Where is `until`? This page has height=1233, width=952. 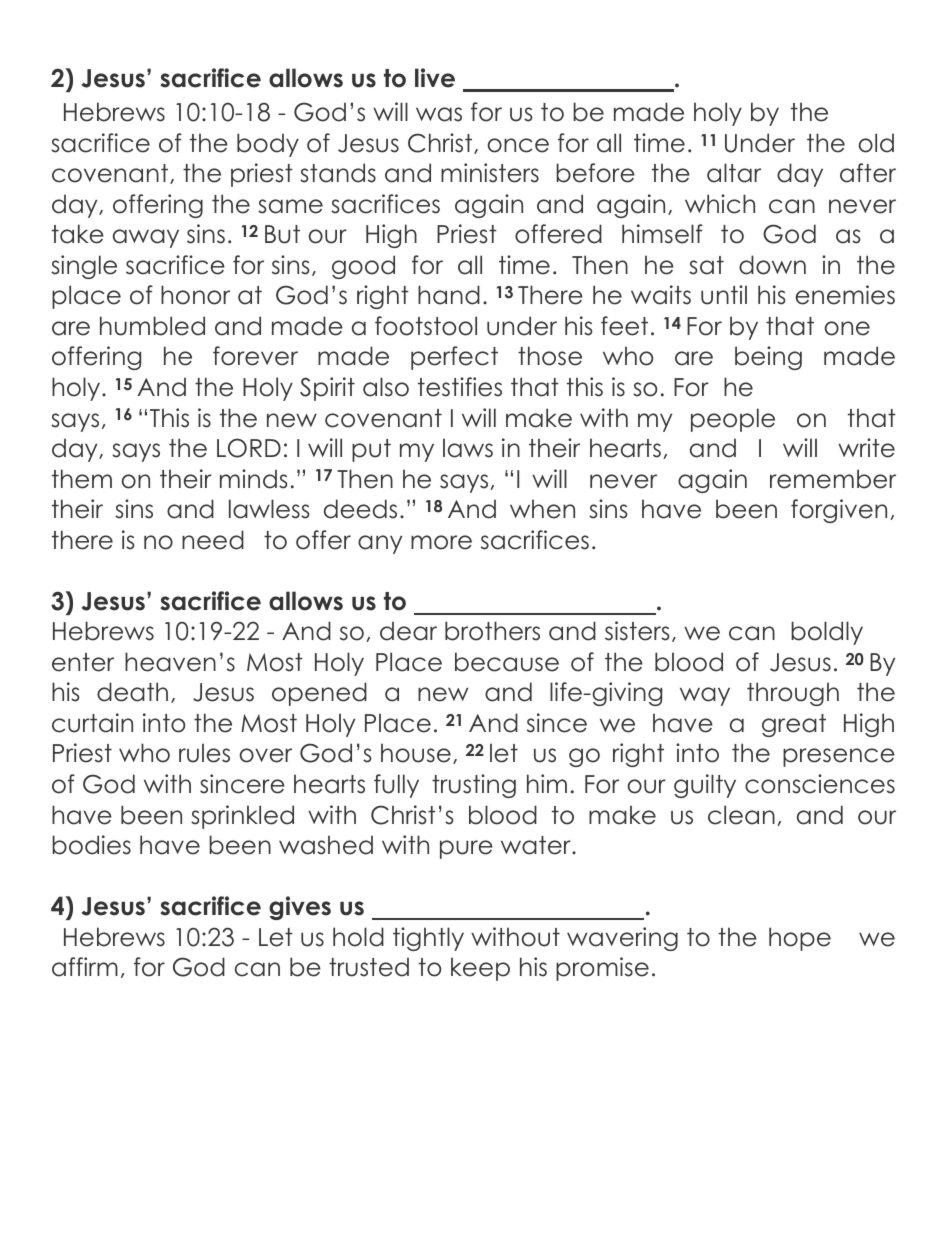
until is located at coordinates (724, 295).
